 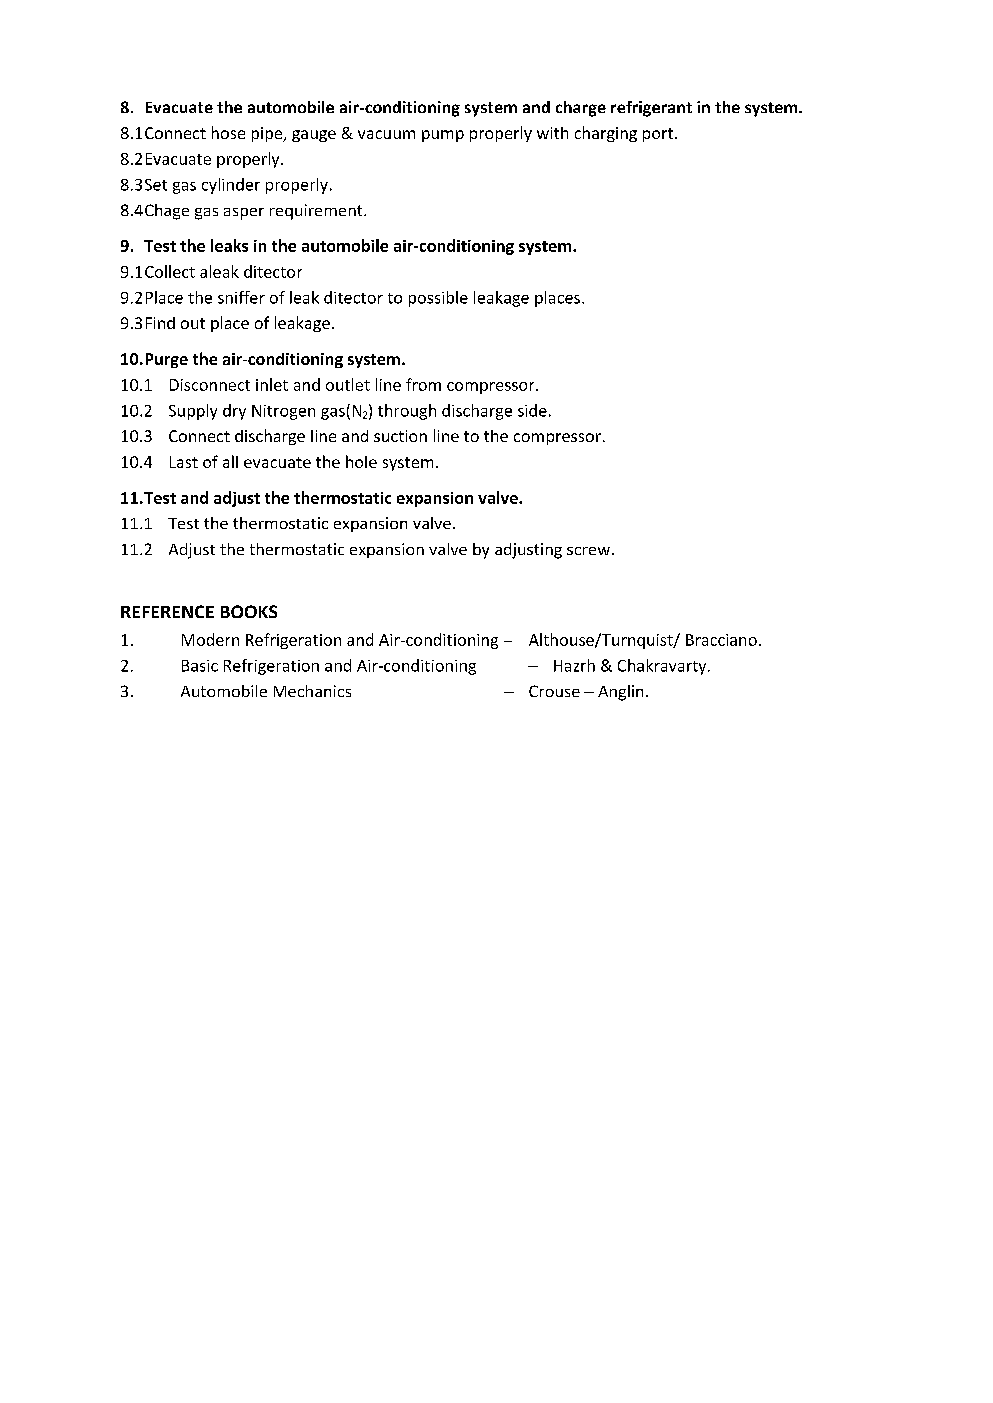 What do you see at coordinates (312, 691) in the image?
I see `Mechanics` at bounding box center [312, 691].
